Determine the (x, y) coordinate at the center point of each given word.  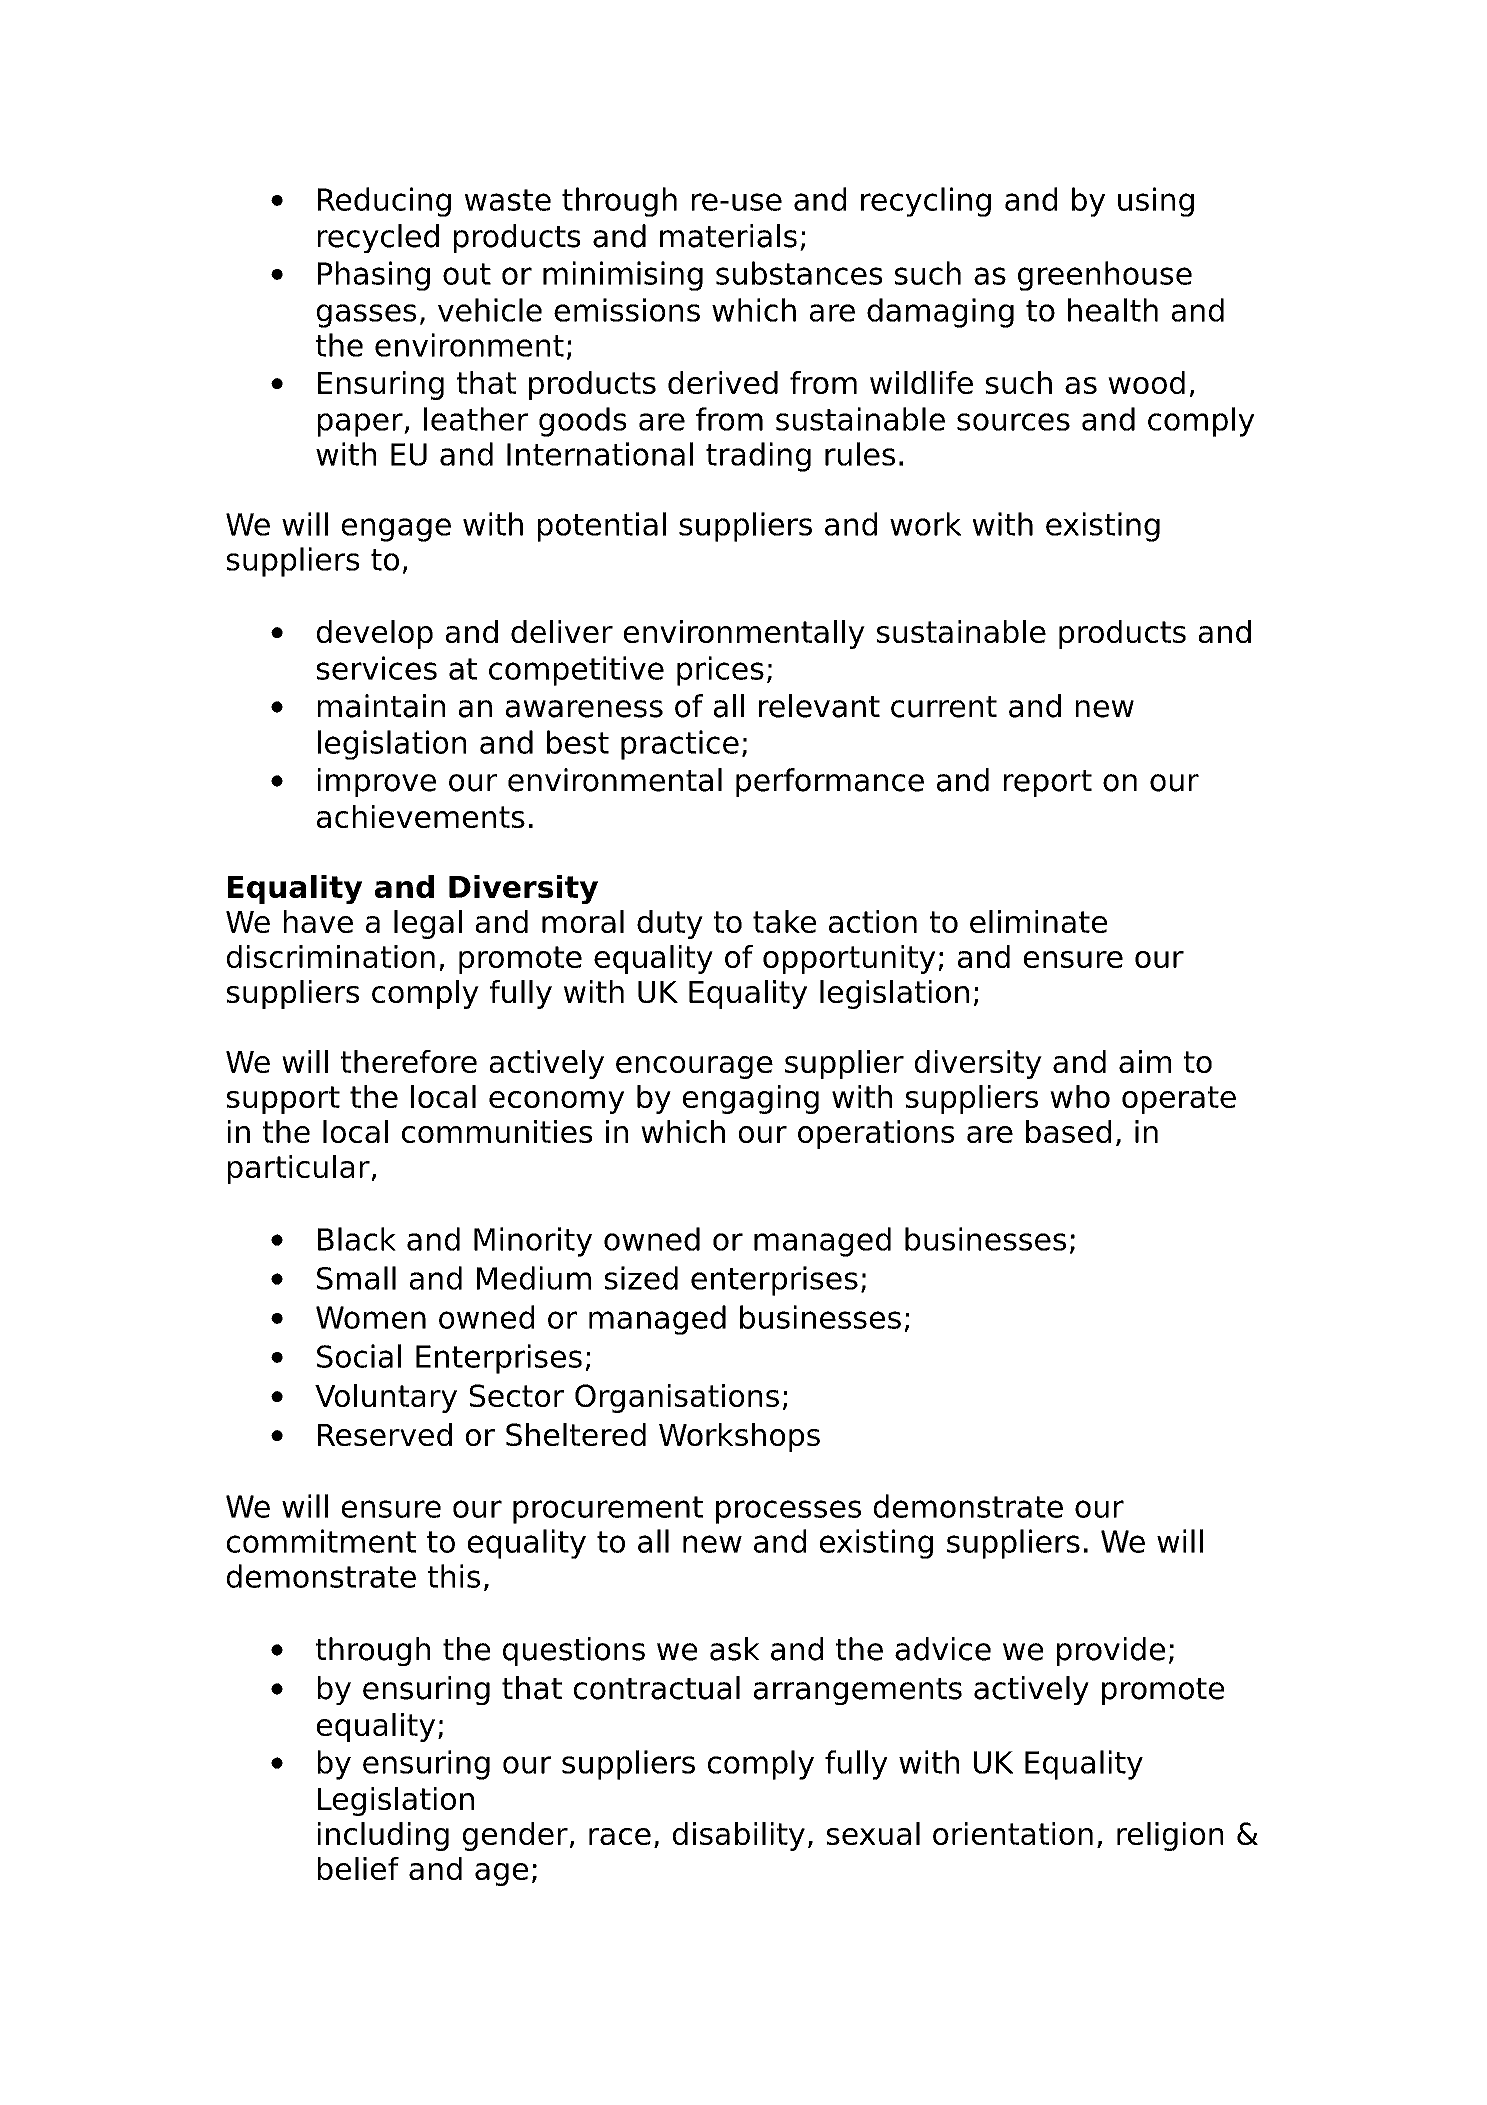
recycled (378, 238)
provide (1111, 1651)
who (1080, 1096)
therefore (409, 1061)
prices (720, 671)
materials (728, 236)
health (1113, 310)
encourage (694, 1067)
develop (375, 634)
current (944, 707)
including (383, 1836)
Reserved (385, 1434)
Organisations (677, 1398)
